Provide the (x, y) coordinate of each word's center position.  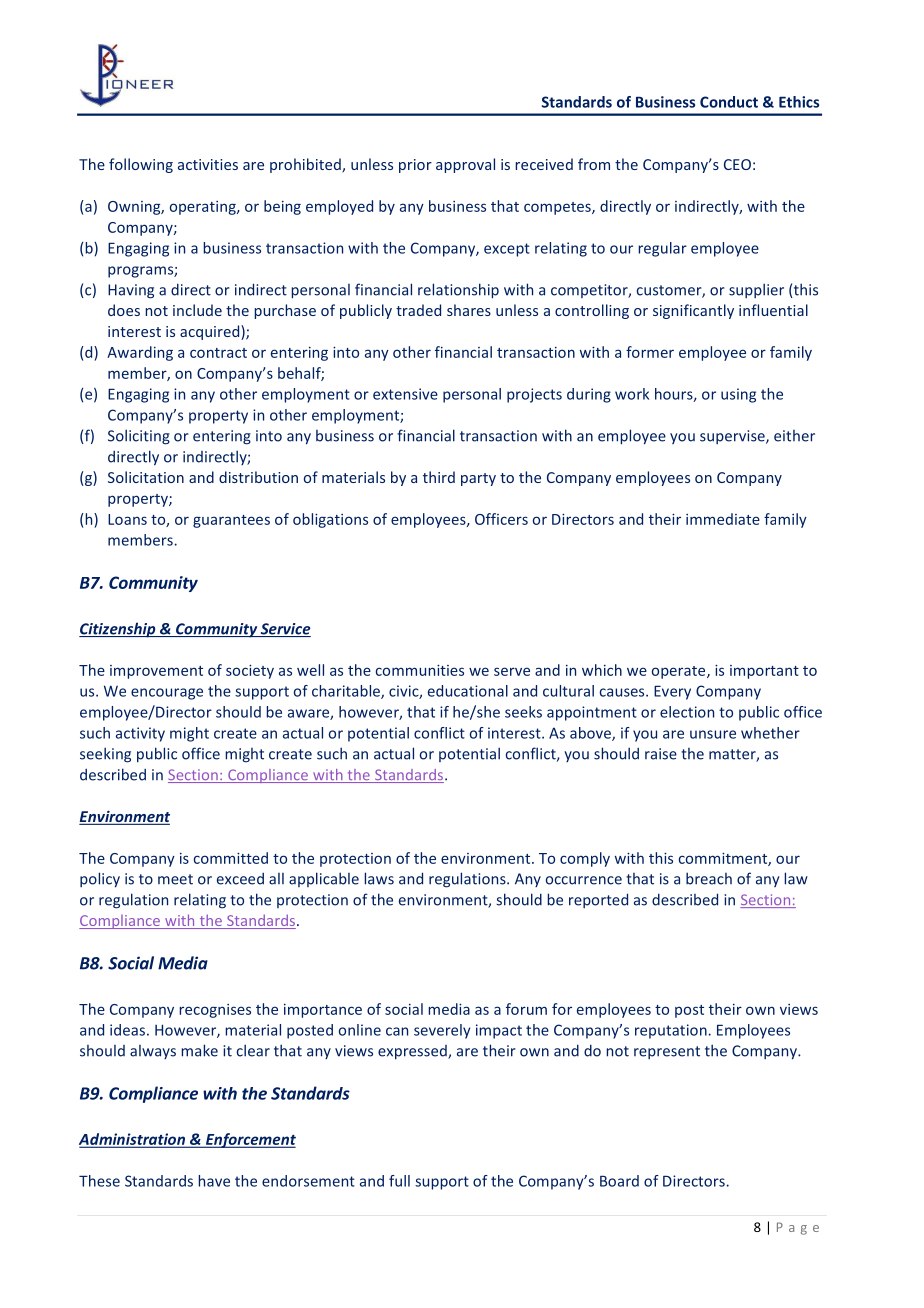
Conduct (729, 102)
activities (208, 164)
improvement (156, 672)
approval (465, 165)
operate (680, 672)
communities (420, 670)
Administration (133, 1140)
